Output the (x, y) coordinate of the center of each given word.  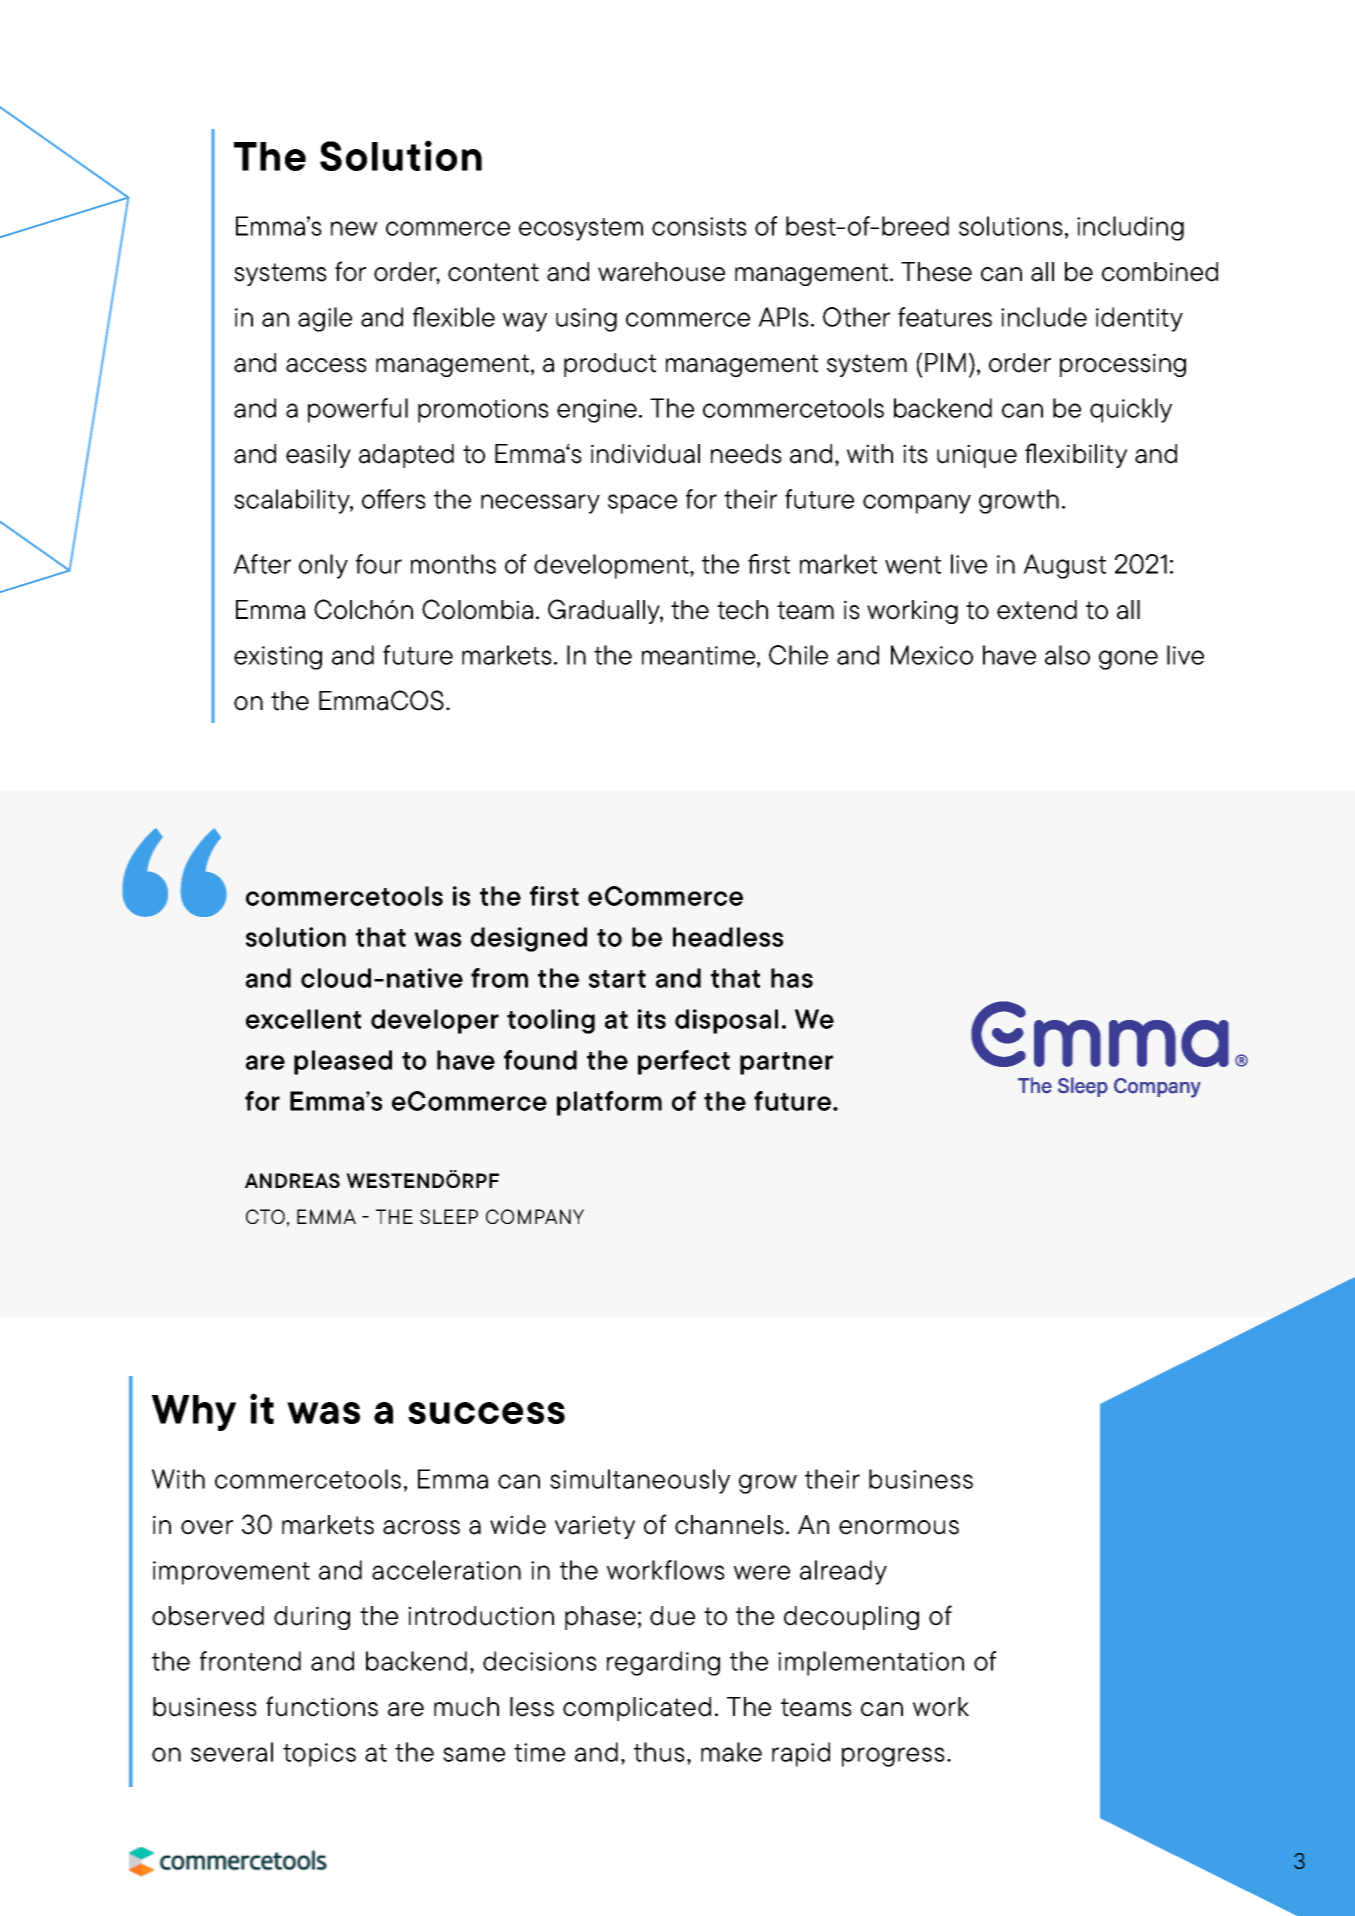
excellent (303, 1019)
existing (278, 658)
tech (742, 610)
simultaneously (640, 1481)
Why (194, 1413)
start (617, 979)
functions (322, 1706)
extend (1037, 610)
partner (786, 1063)
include (1044, 317)
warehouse (661, 272)
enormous (899, 1527)
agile (325, 319)
